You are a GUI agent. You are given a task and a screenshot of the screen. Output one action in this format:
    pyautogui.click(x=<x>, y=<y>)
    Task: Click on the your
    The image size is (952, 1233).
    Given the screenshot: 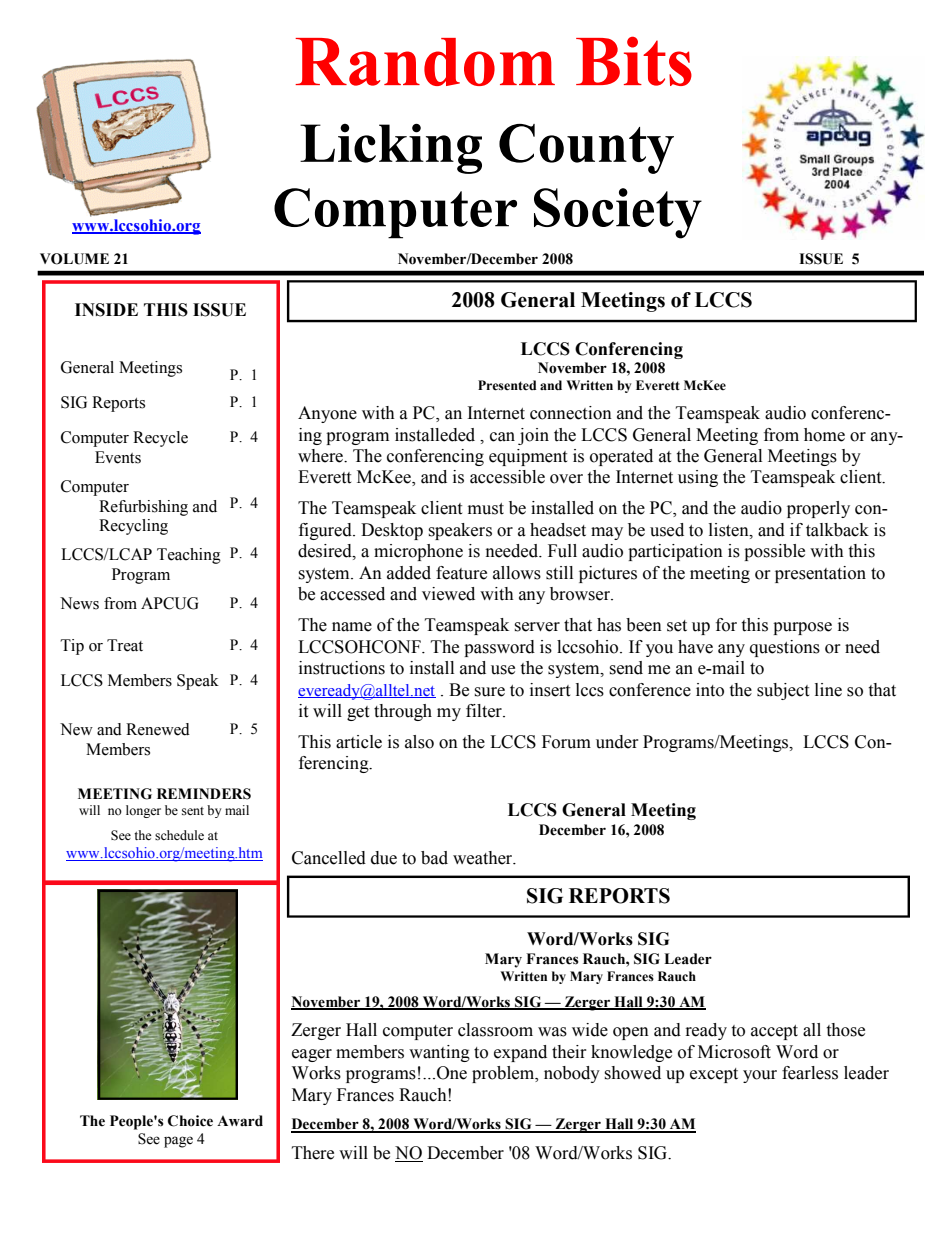 What is the action you would take?
    pyautogui.click(x=760, y=1076)
